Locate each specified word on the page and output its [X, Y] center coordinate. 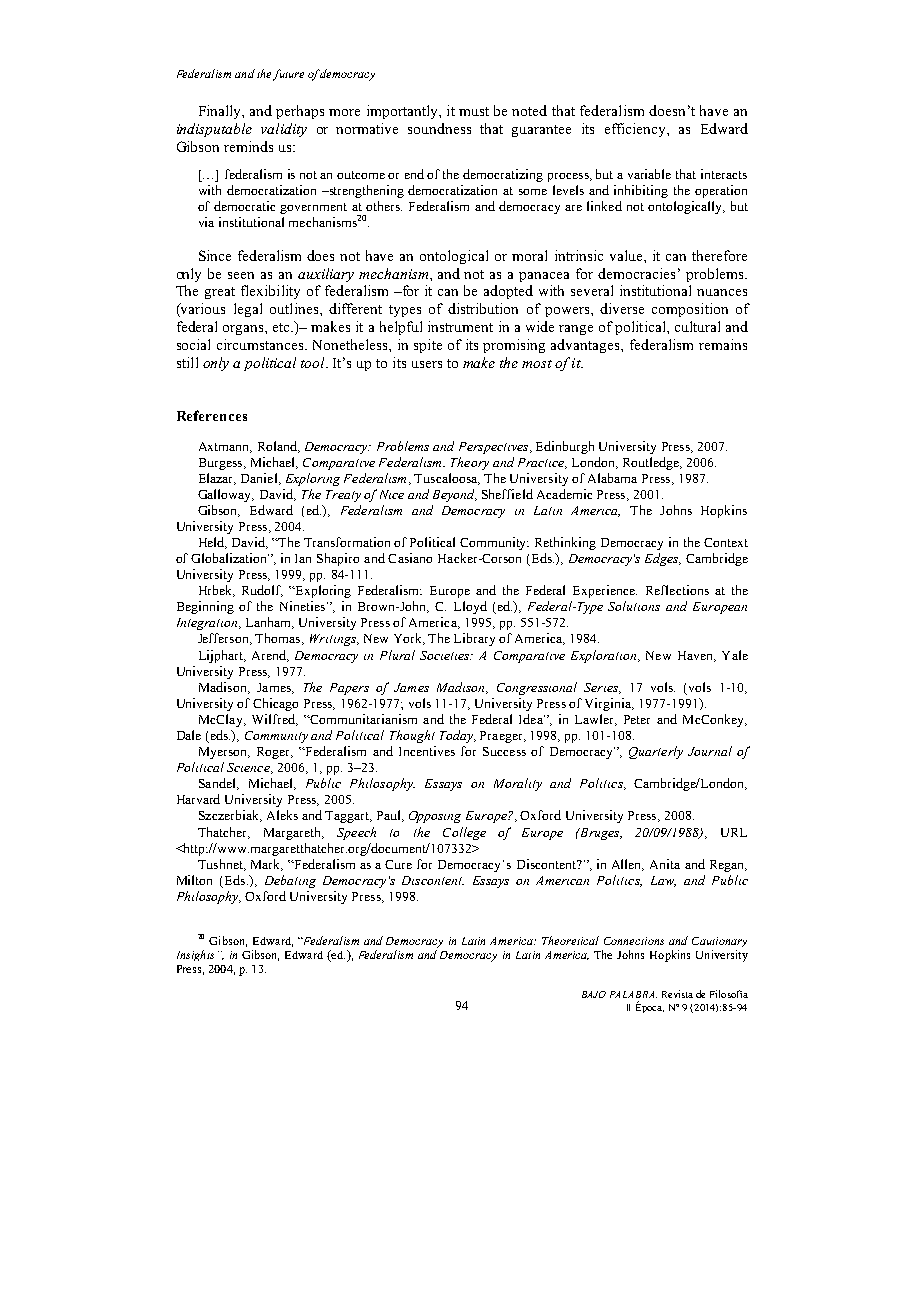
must [474, 111]
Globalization [230, 558]
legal [248, 310]
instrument [460, 326]
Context [726, 542]
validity [284, 130]
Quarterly [656, 752]
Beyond [455, 495]
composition [690, 310]
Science [249, 768]
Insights [195, 955]
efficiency [636, 130]
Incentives [427, 751]
